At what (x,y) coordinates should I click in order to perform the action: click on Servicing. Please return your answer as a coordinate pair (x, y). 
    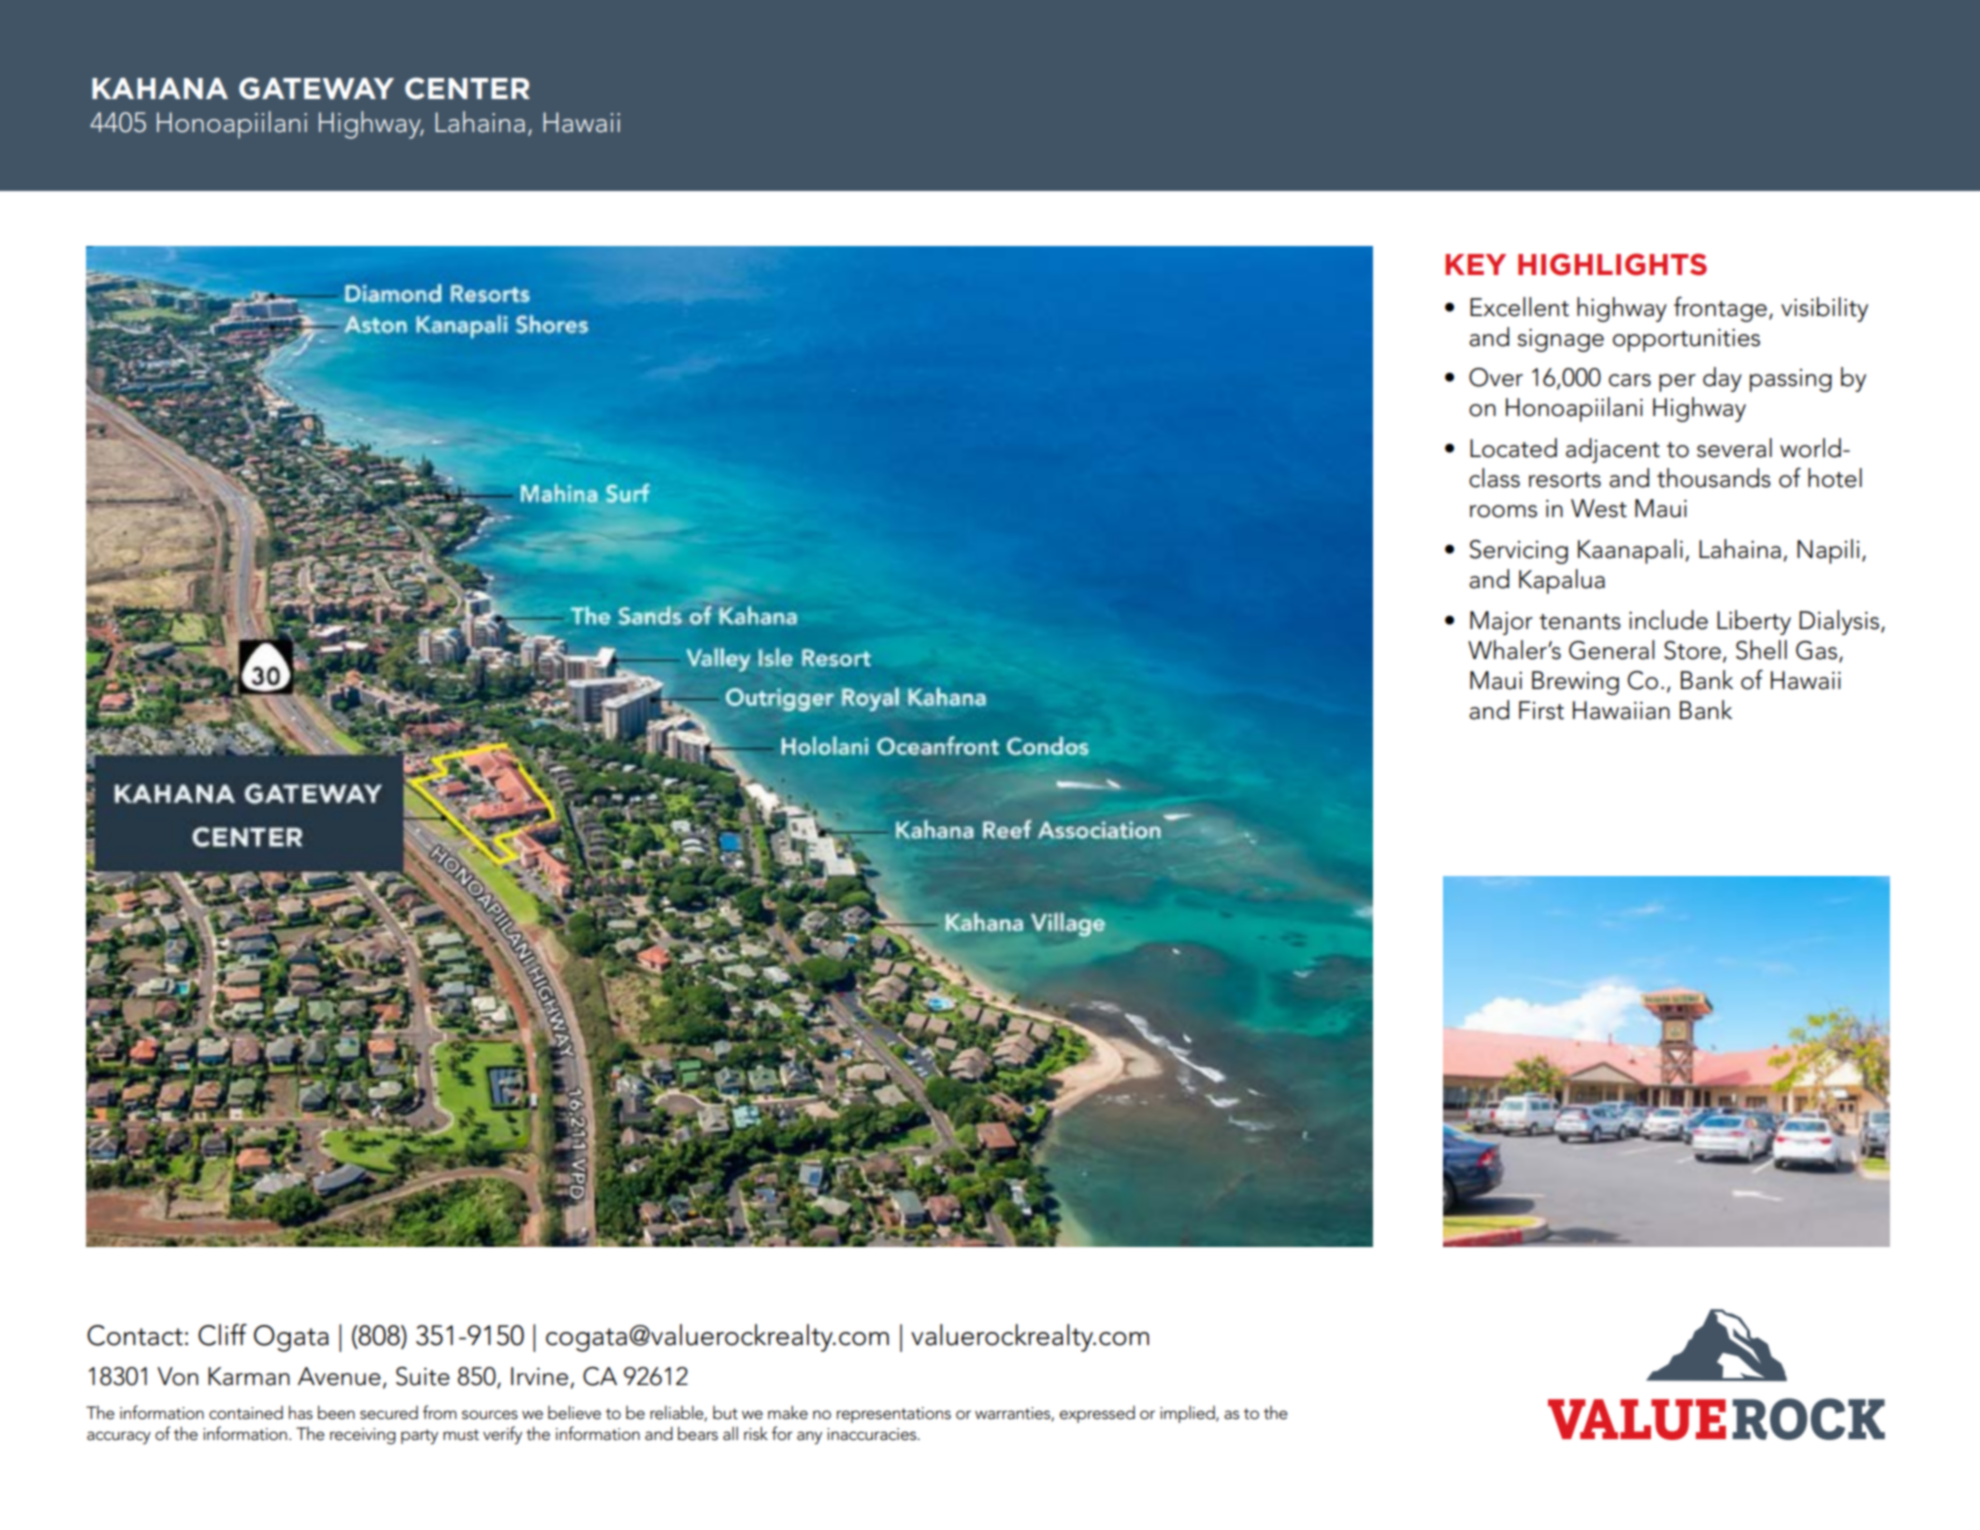
    Looking at the image, I should click on (1519, 552).
